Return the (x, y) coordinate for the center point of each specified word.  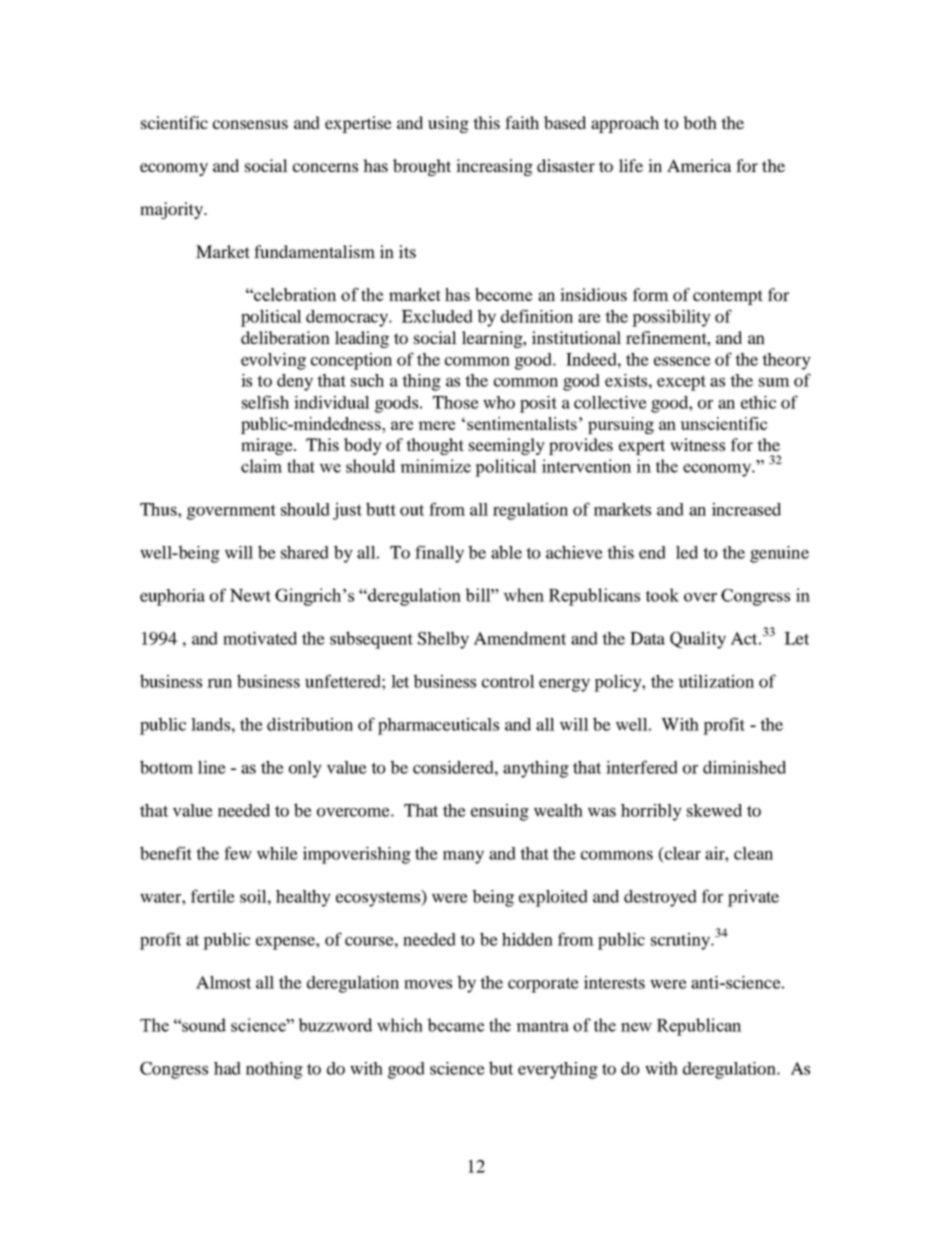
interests (614, 982)
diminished (744, 767)
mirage (268, 446)
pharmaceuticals (438, 726)
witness (697, 444)
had (227, 1068)
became (456, 1025)
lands (210, 724)
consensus (250, 124)
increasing (494, 167)
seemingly (507, 446)
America (699, 165)
